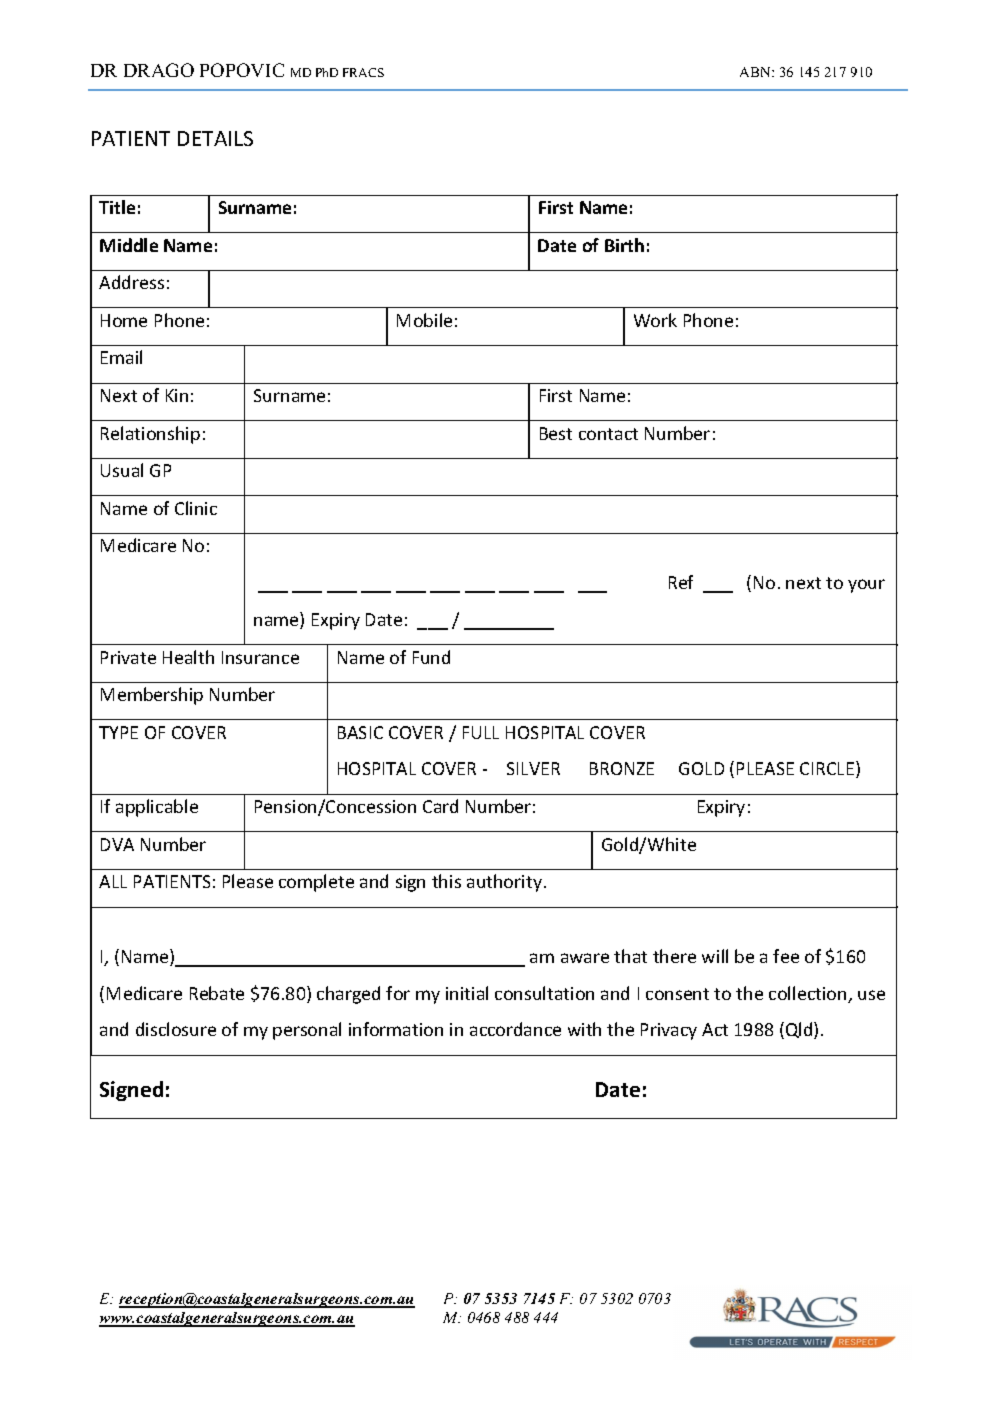  Describe the element at coordinates (655, 320) in the screenshot. I see `Work` at that location.
